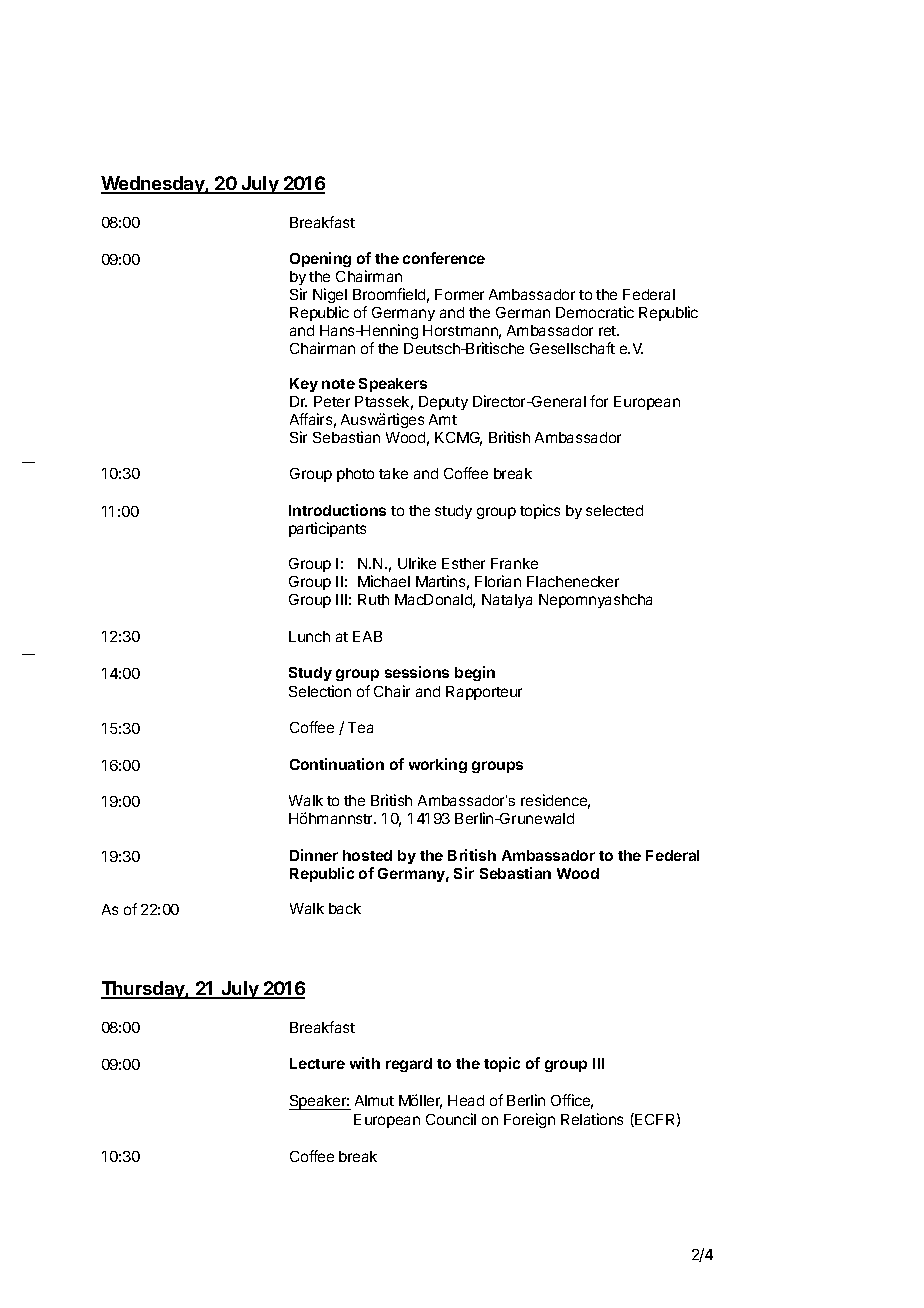  Describe the element at coordinates (438, 765) in the page. I see `working` at that location.
